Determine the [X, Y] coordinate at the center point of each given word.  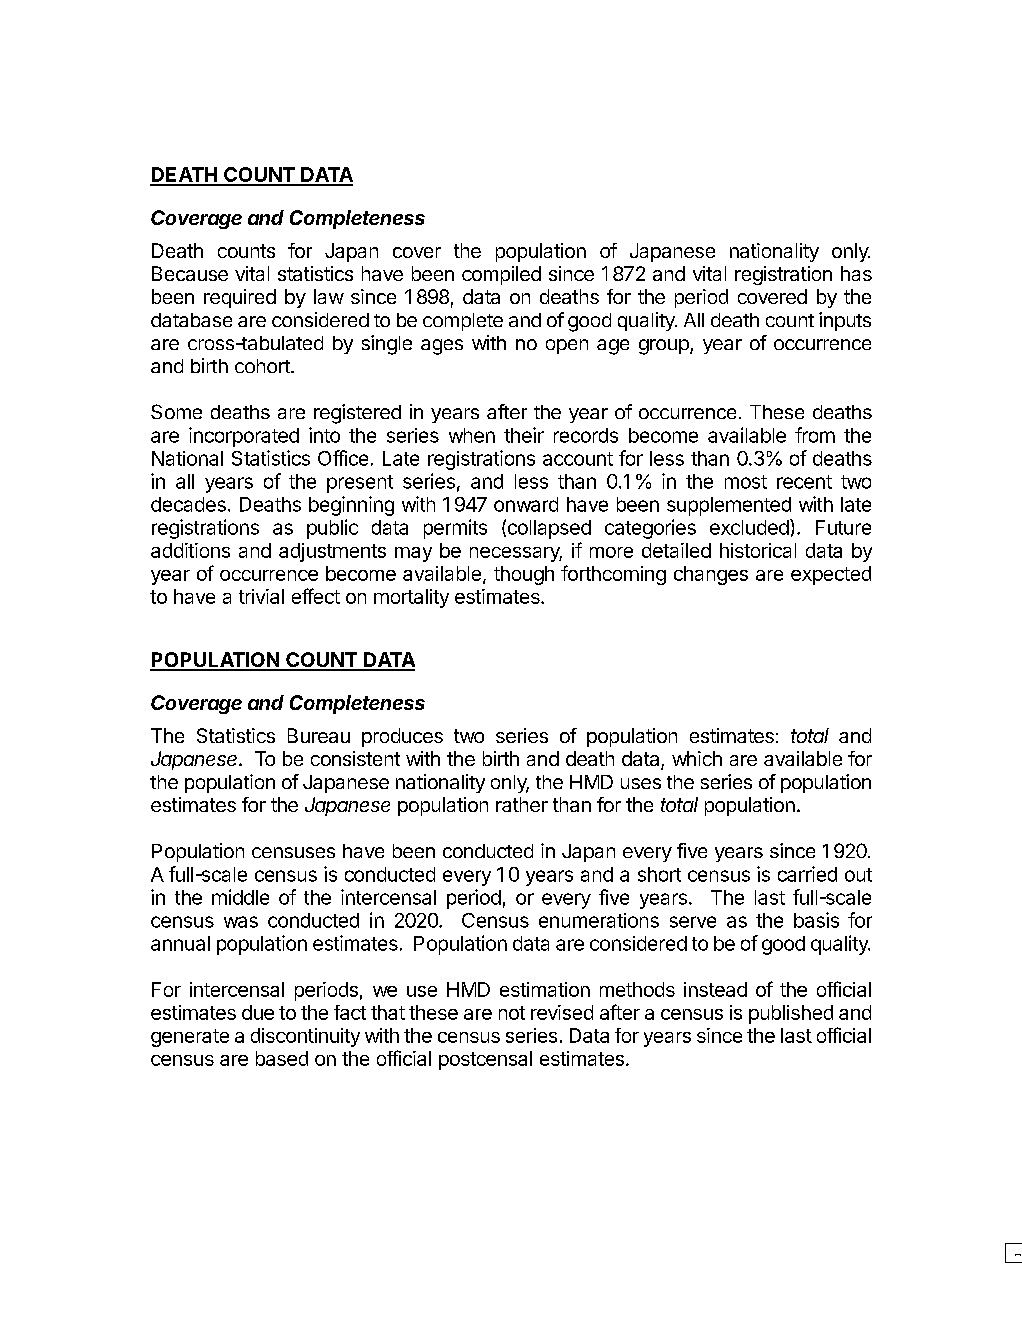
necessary [516, 554]
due [258, 1012]
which [697, 758]
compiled [501, 275]
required [240, 298]
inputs [845, 321]
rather [522, 804]
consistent [355, 758]
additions [190, 550]
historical [758, 550]
